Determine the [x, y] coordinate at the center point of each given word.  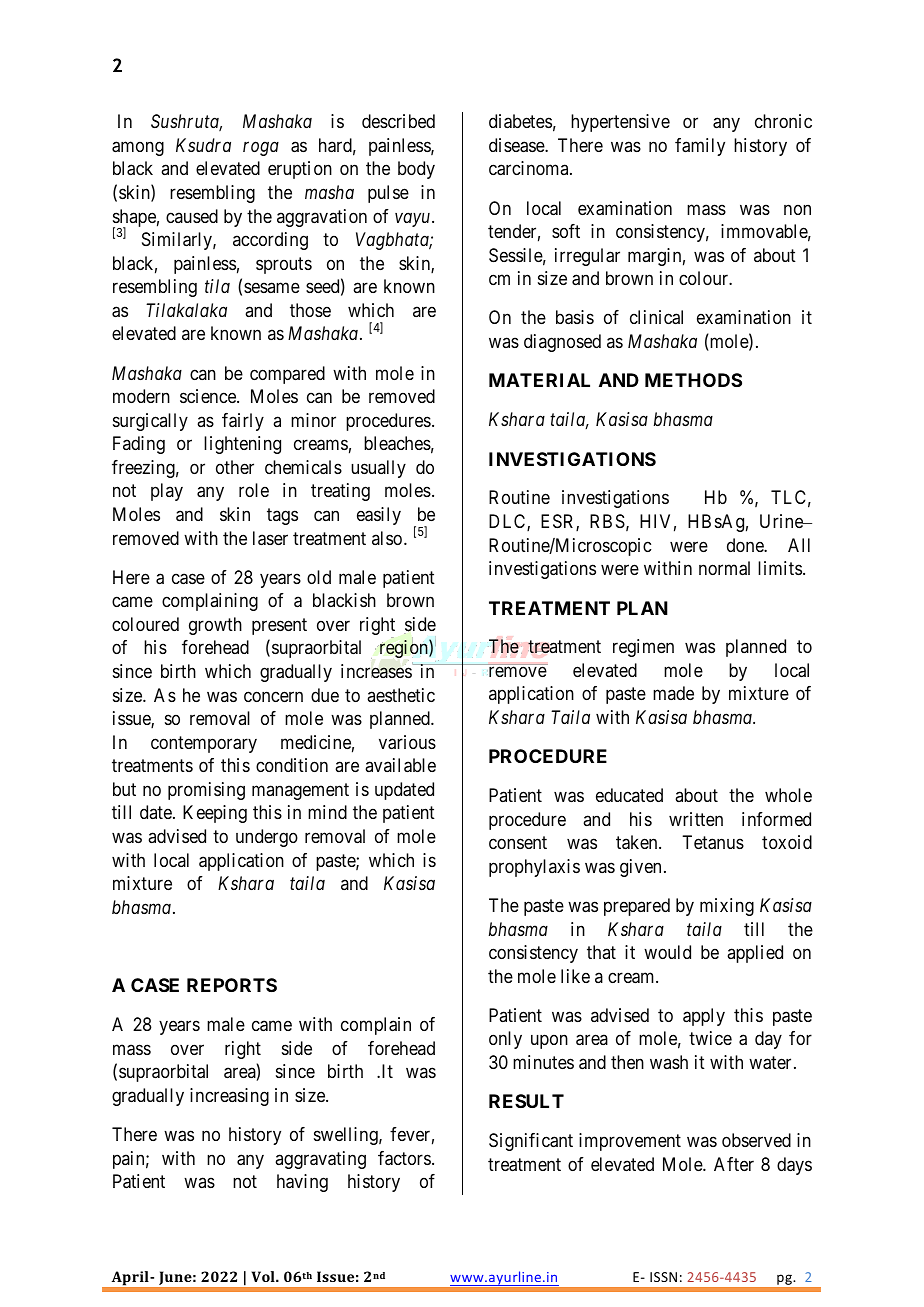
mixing [727, 907]
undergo [267, 838]
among [138, 148]
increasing [229, 1097]
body [416, 170]
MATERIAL [539, 380]
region [403, 649]
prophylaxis [534, 868]
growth [215, 626]
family [700, 147]
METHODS [693, 380]
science [209, 396]
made [673, 693]
